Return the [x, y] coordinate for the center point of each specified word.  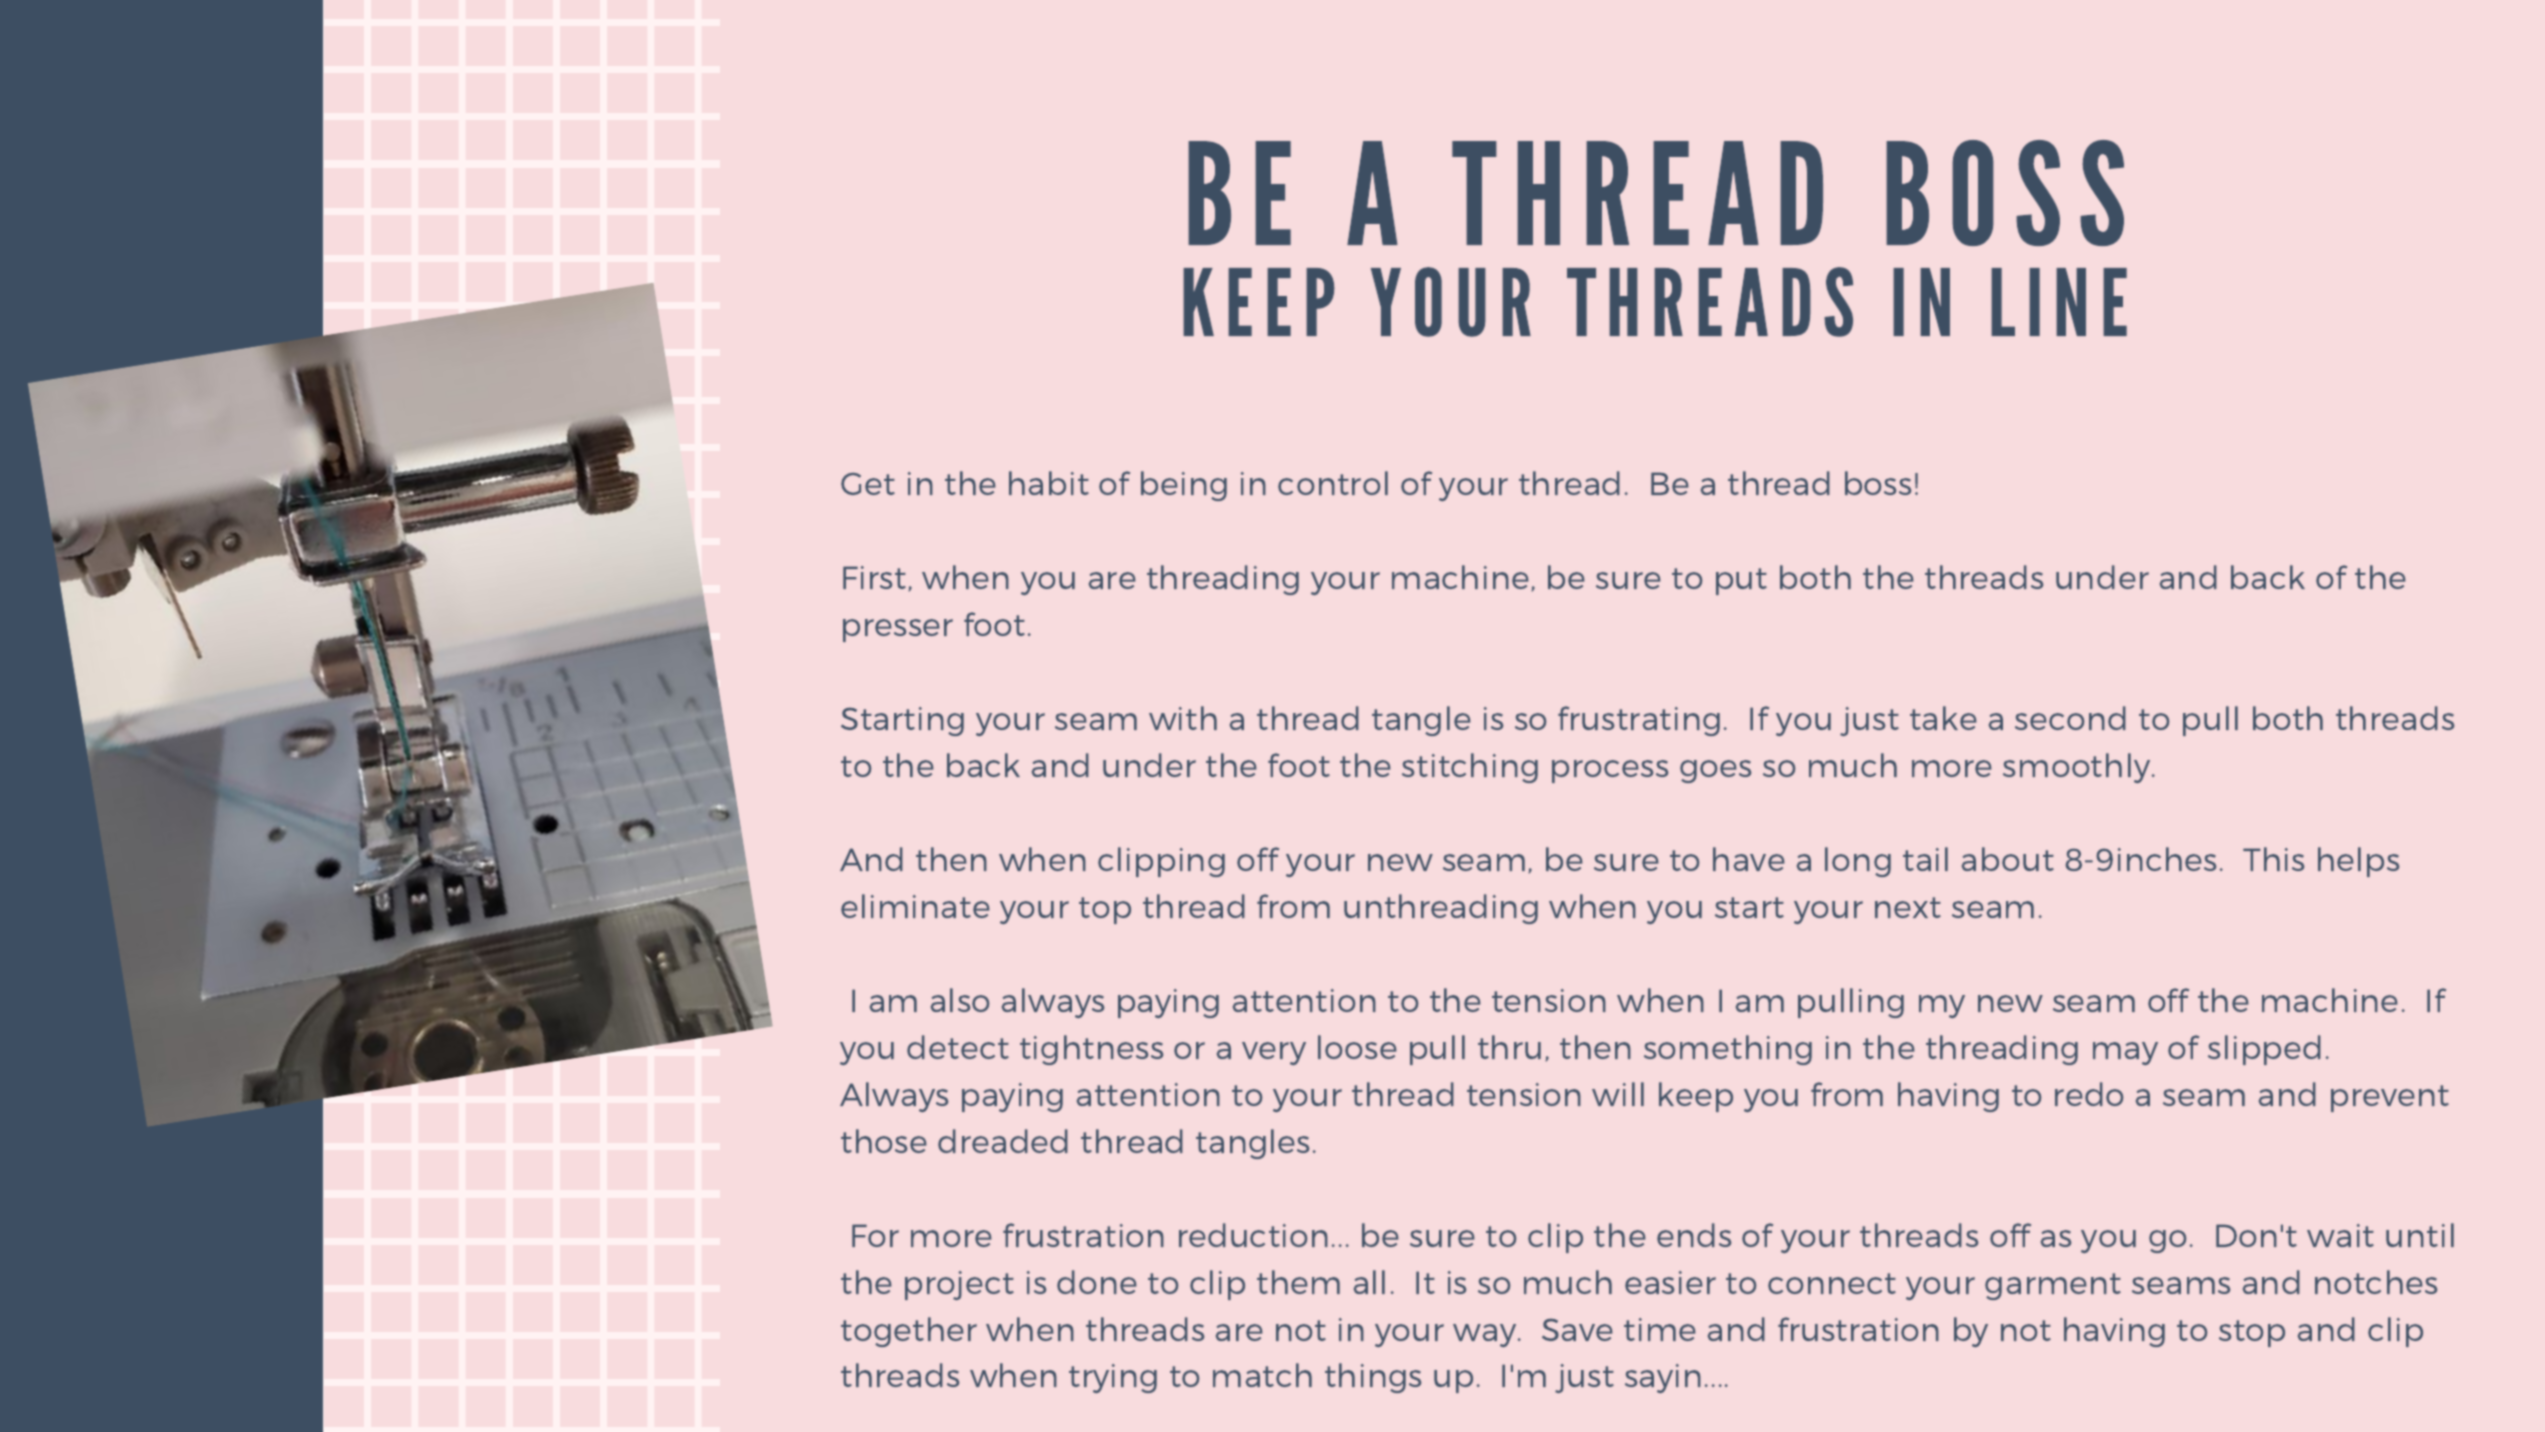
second [2070, 718]
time [1660, 1329]
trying [1113, 1378]
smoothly [2078, 768]
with [1183, 718]
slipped [2264, 1050]
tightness [1092, 1050]
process [1610, 771]
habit [1049, 483]
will [1618, 1094]
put [1741, 581]
